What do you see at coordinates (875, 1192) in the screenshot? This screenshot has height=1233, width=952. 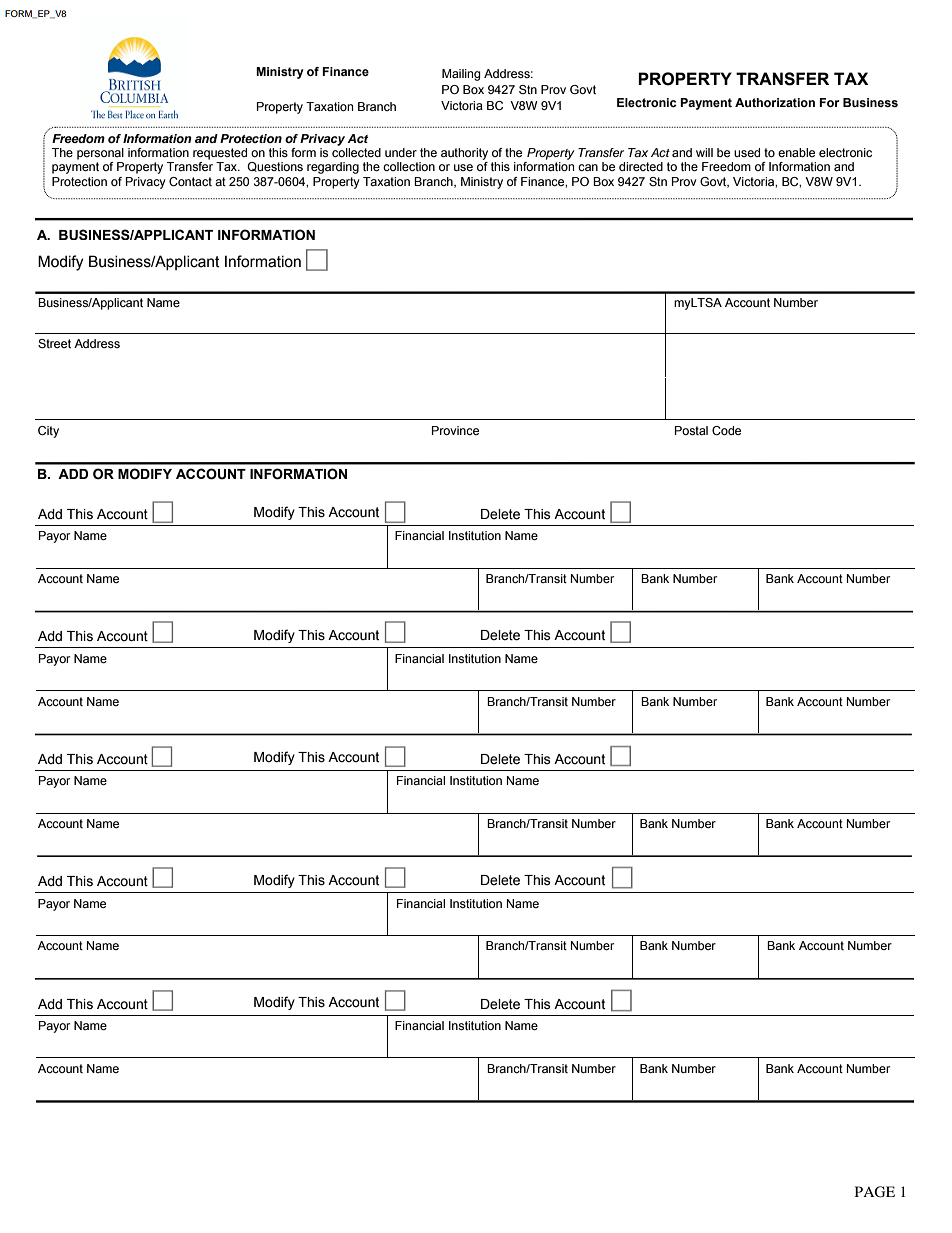 I see `PAGE` at bounding box center [875, 1192].
